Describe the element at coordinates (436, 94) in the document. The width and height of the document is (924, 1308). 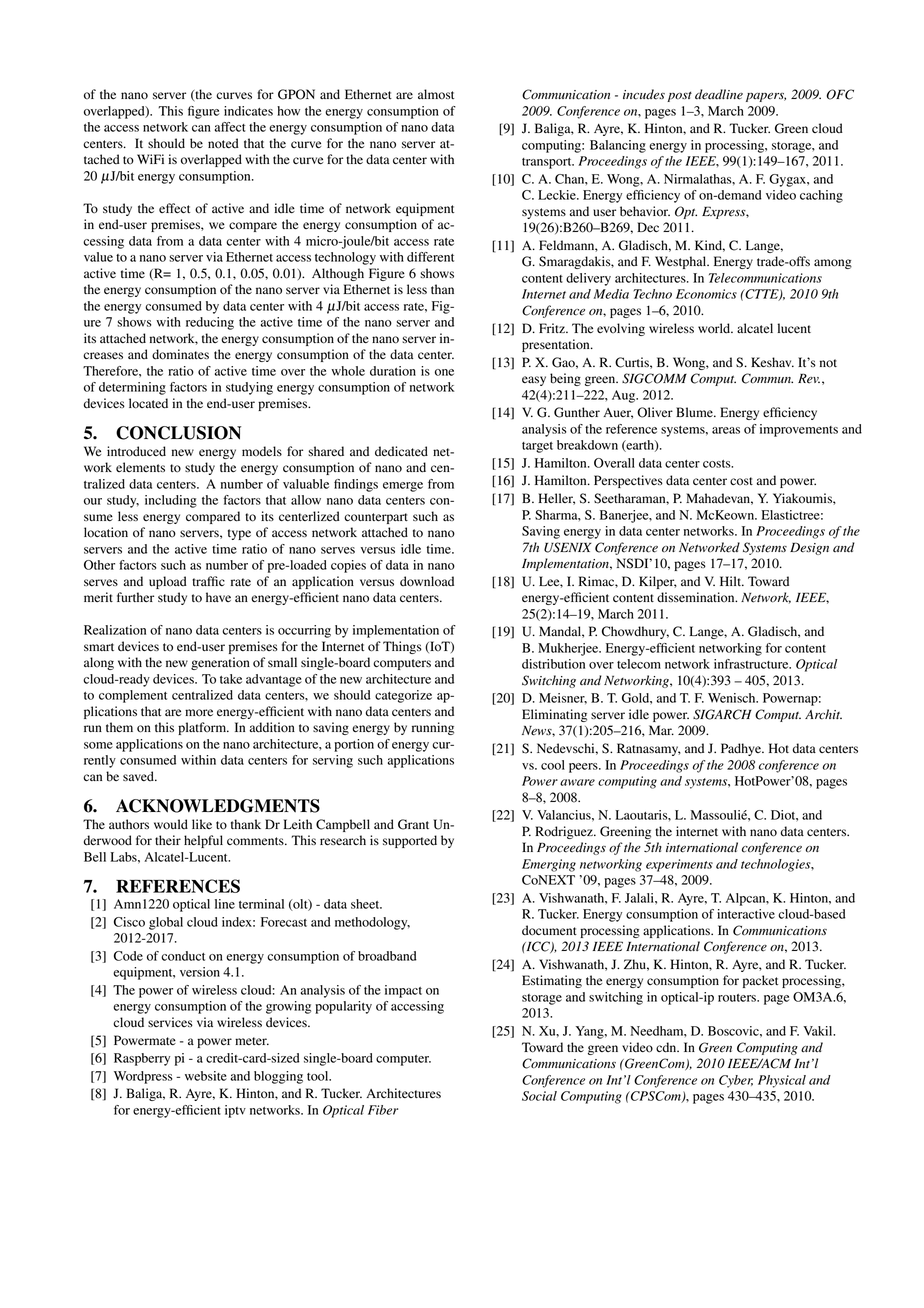
I see `almost` at that location.
